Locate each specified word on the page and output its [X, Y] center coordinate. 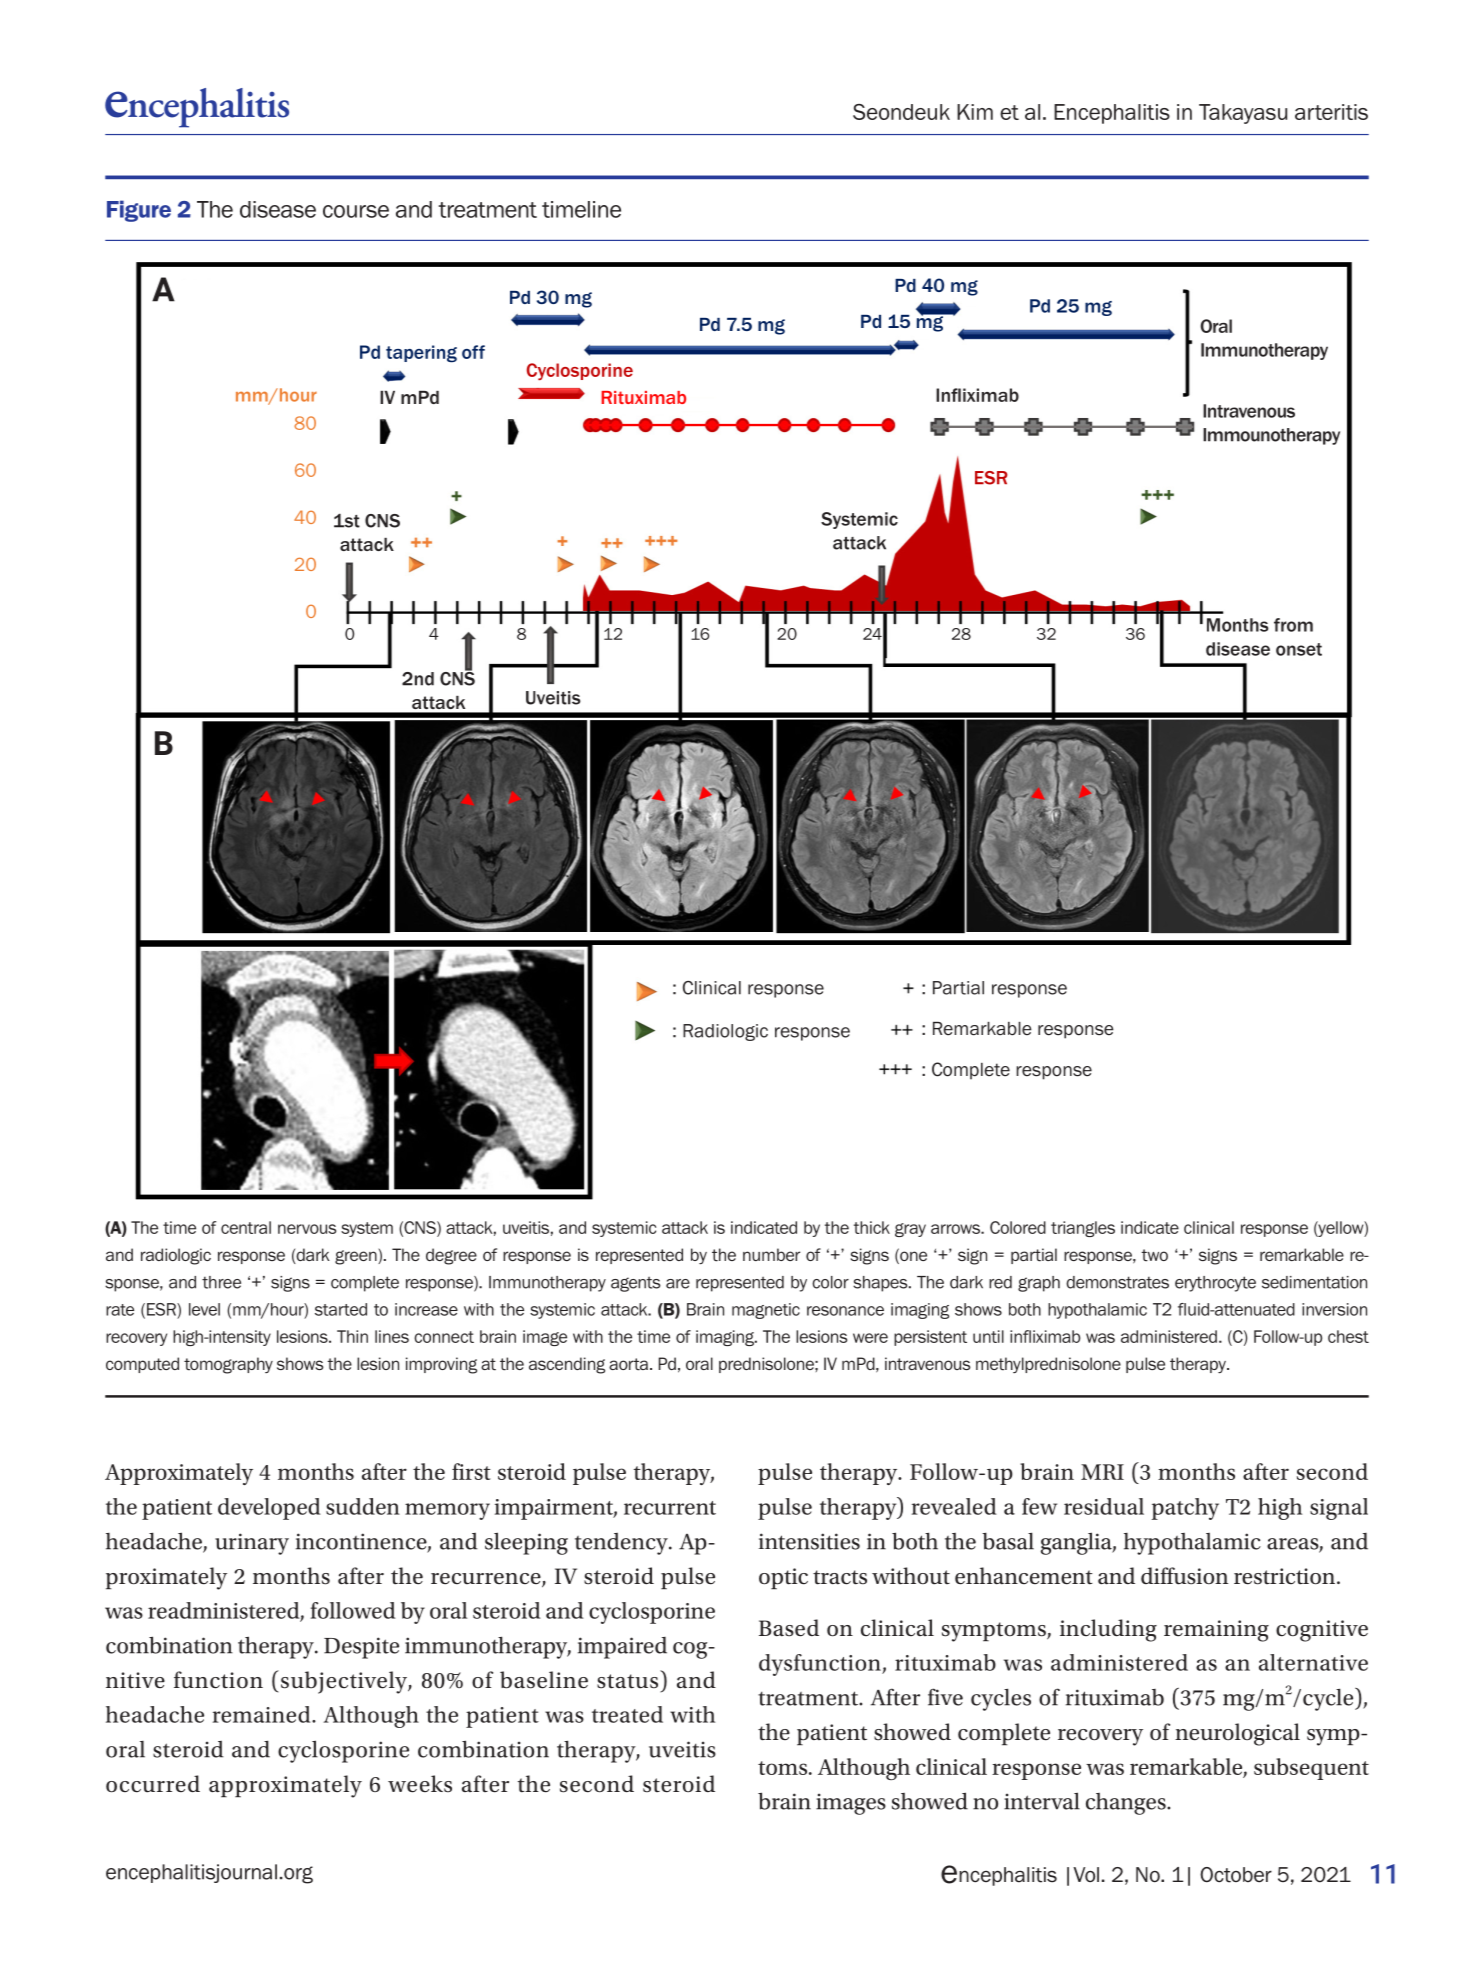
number [771, 1254]
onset [1299, 649]
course [356, 211]
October [1236, 1875]
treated [627, 1714]
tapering [421, 354]
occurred [153, 1784]
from [1293, 625]
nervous [307, 1229]
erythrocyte [1215, 1284]
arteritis [1331, 112]
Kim [975, 112]
